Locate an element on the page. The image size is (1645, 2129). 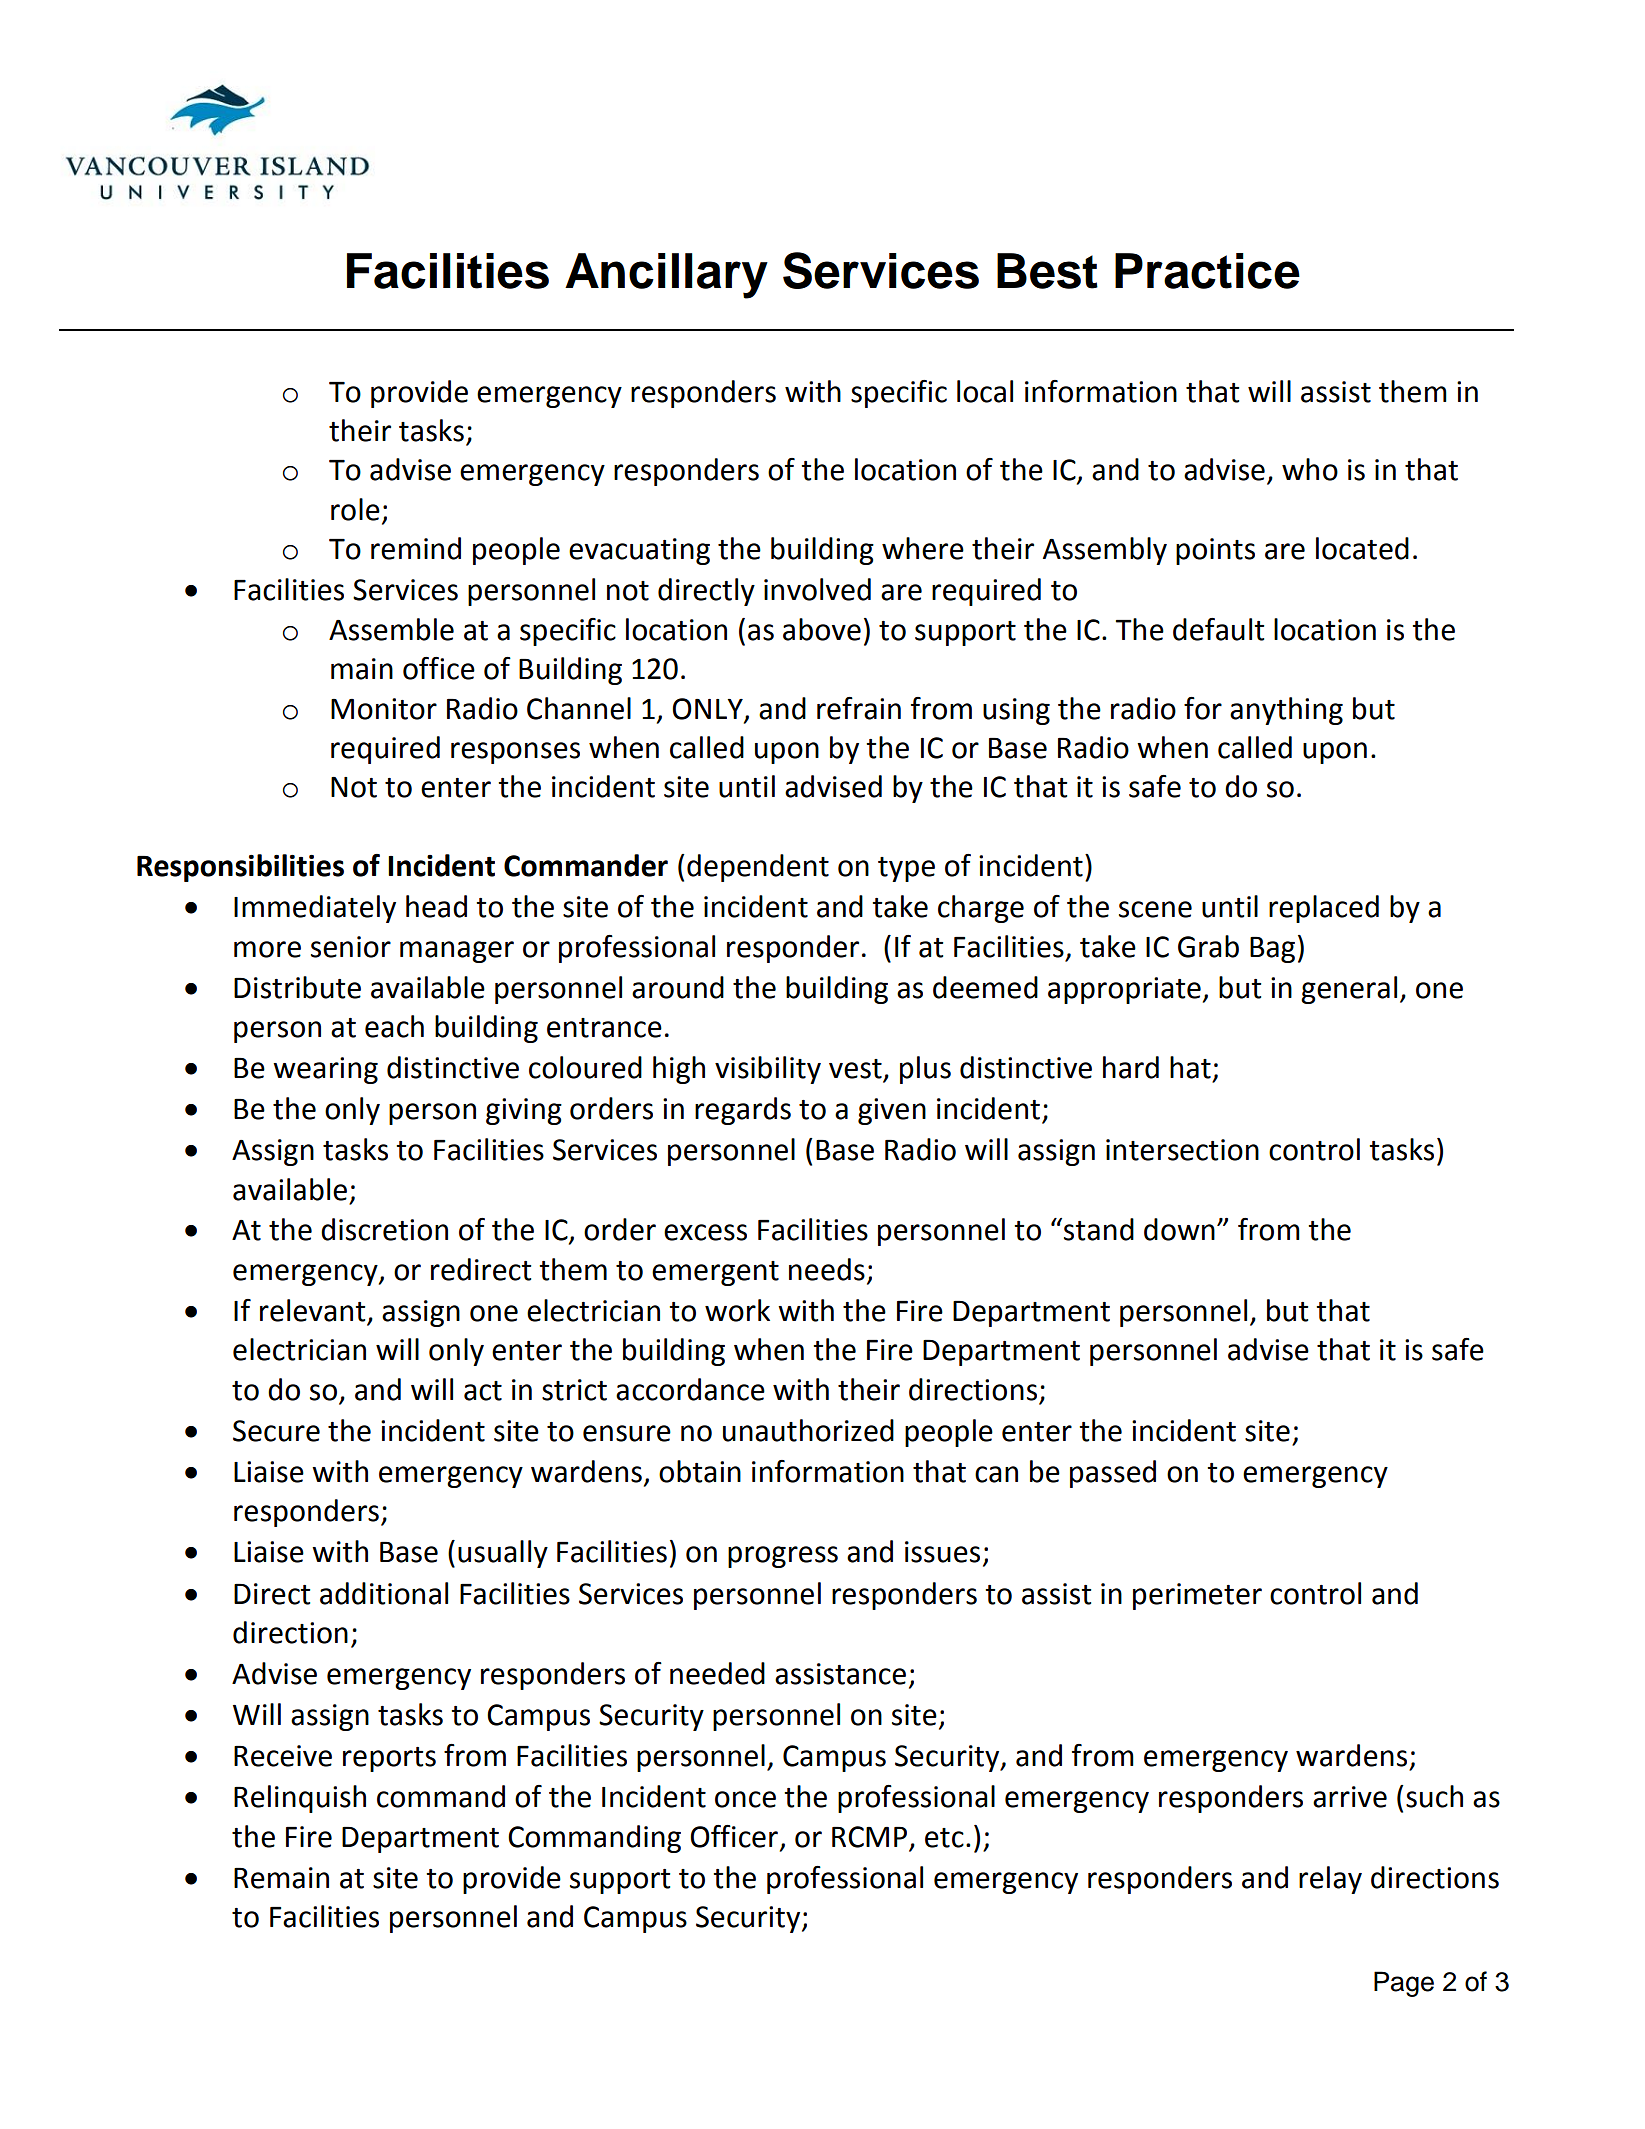
progress is located at coordinates (783, 1557).
